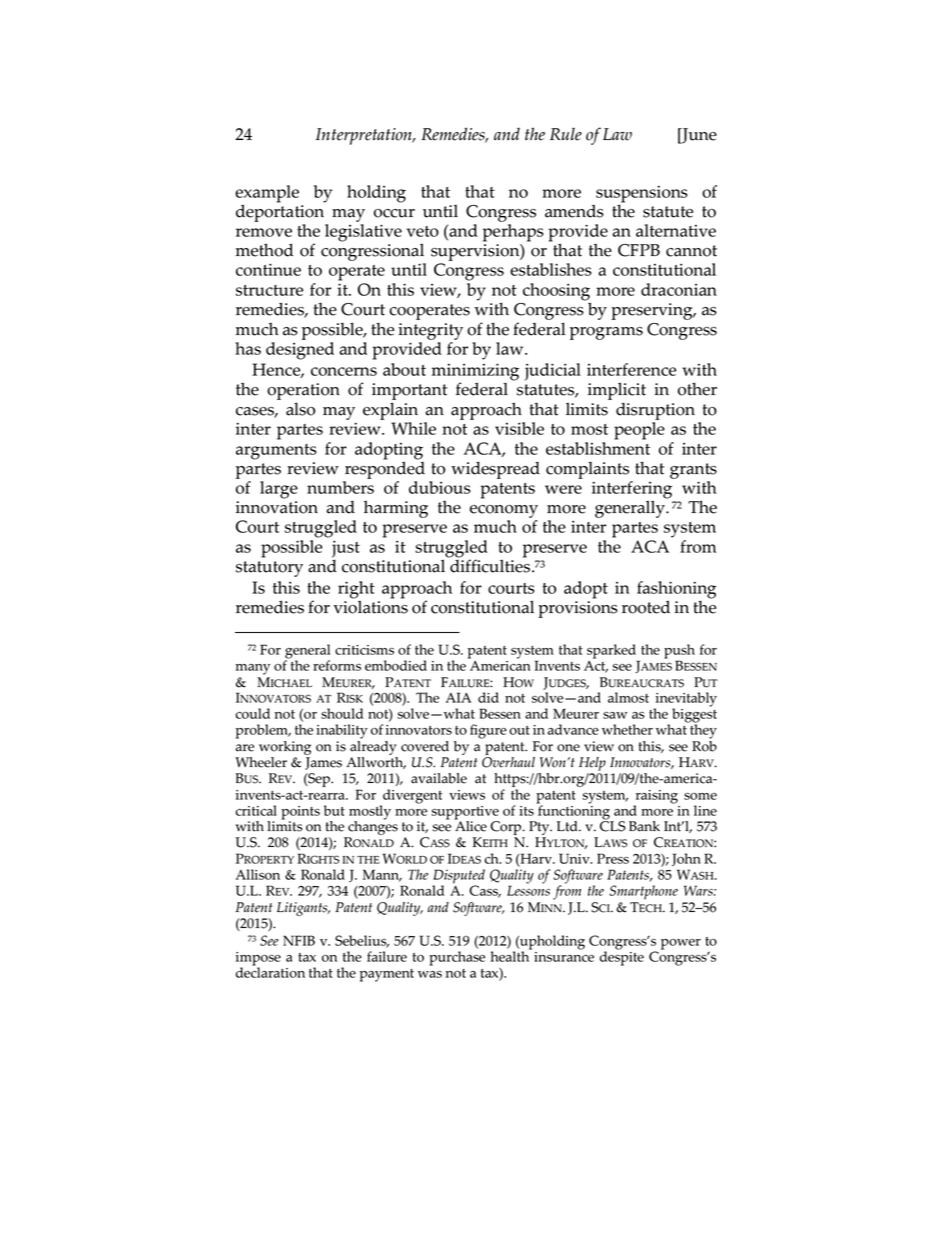  What do you see at coordinates (513, 231) in the document?
I see `perhaps` at bounding box center [513, 231].
